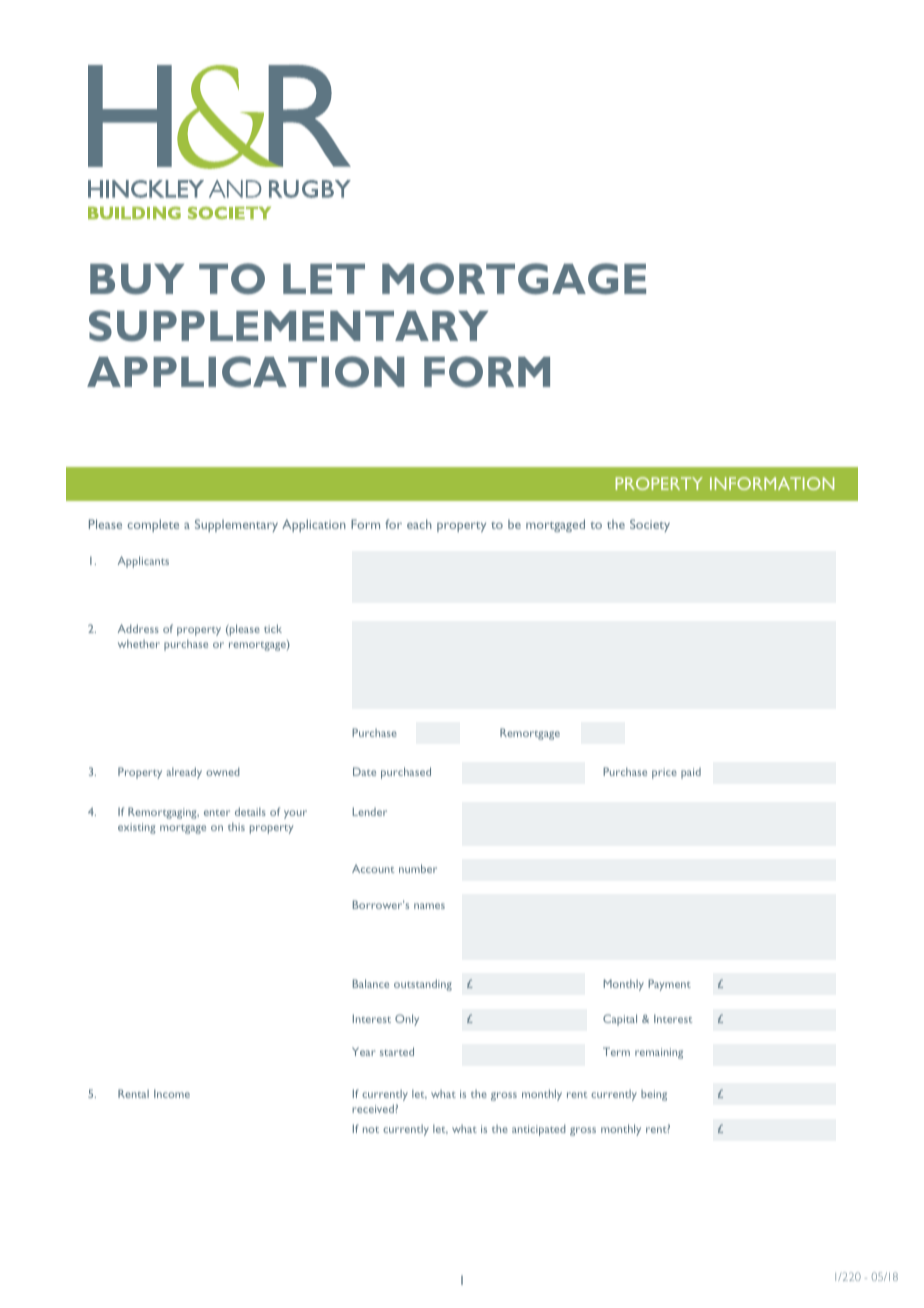 This screenshot has width=924, height=1308. Describe the element at coordinates (664, 773) in the screenshot. I see `price` at that location.
